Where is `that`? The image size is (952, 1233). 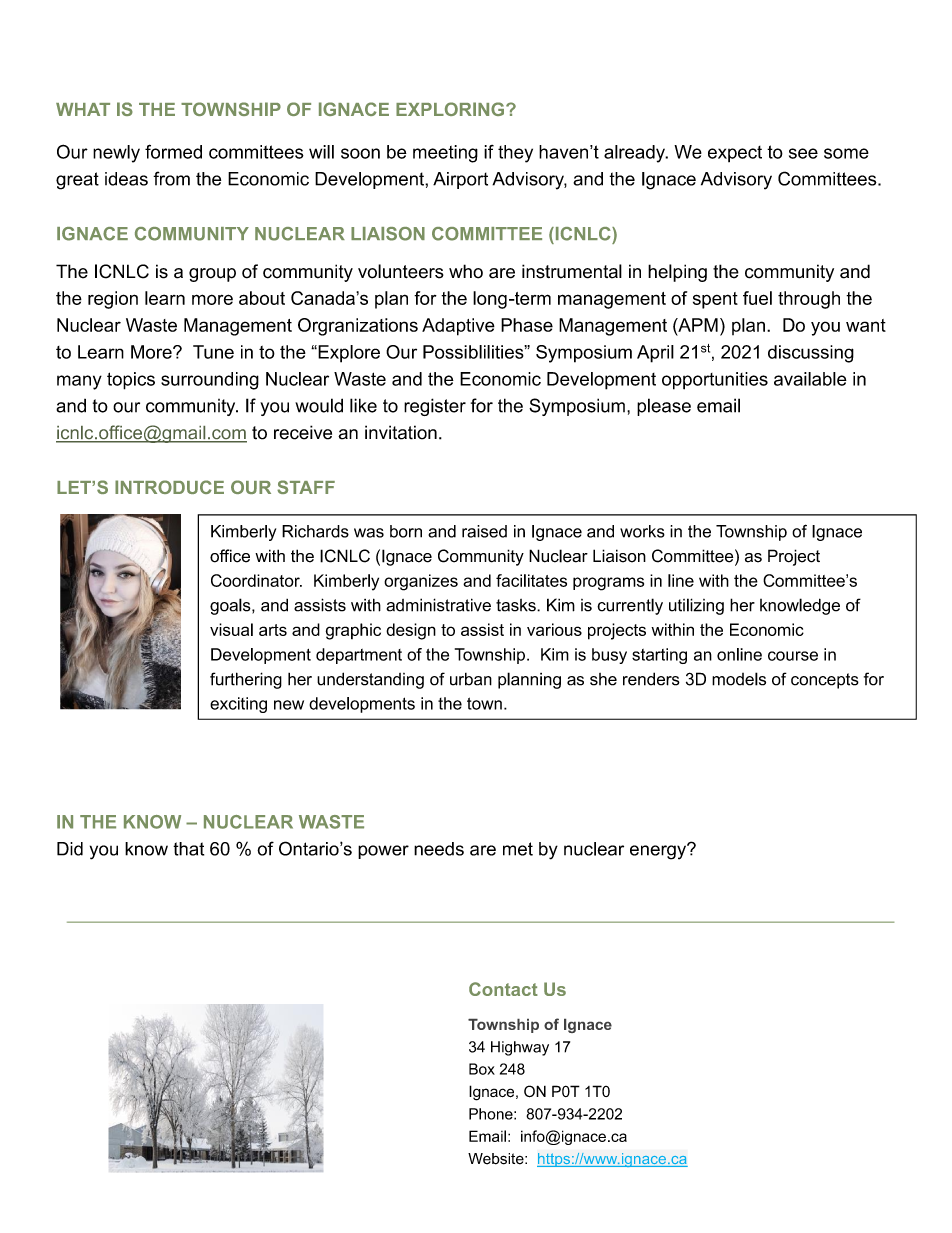
that is located at coordinates (188, 849).
